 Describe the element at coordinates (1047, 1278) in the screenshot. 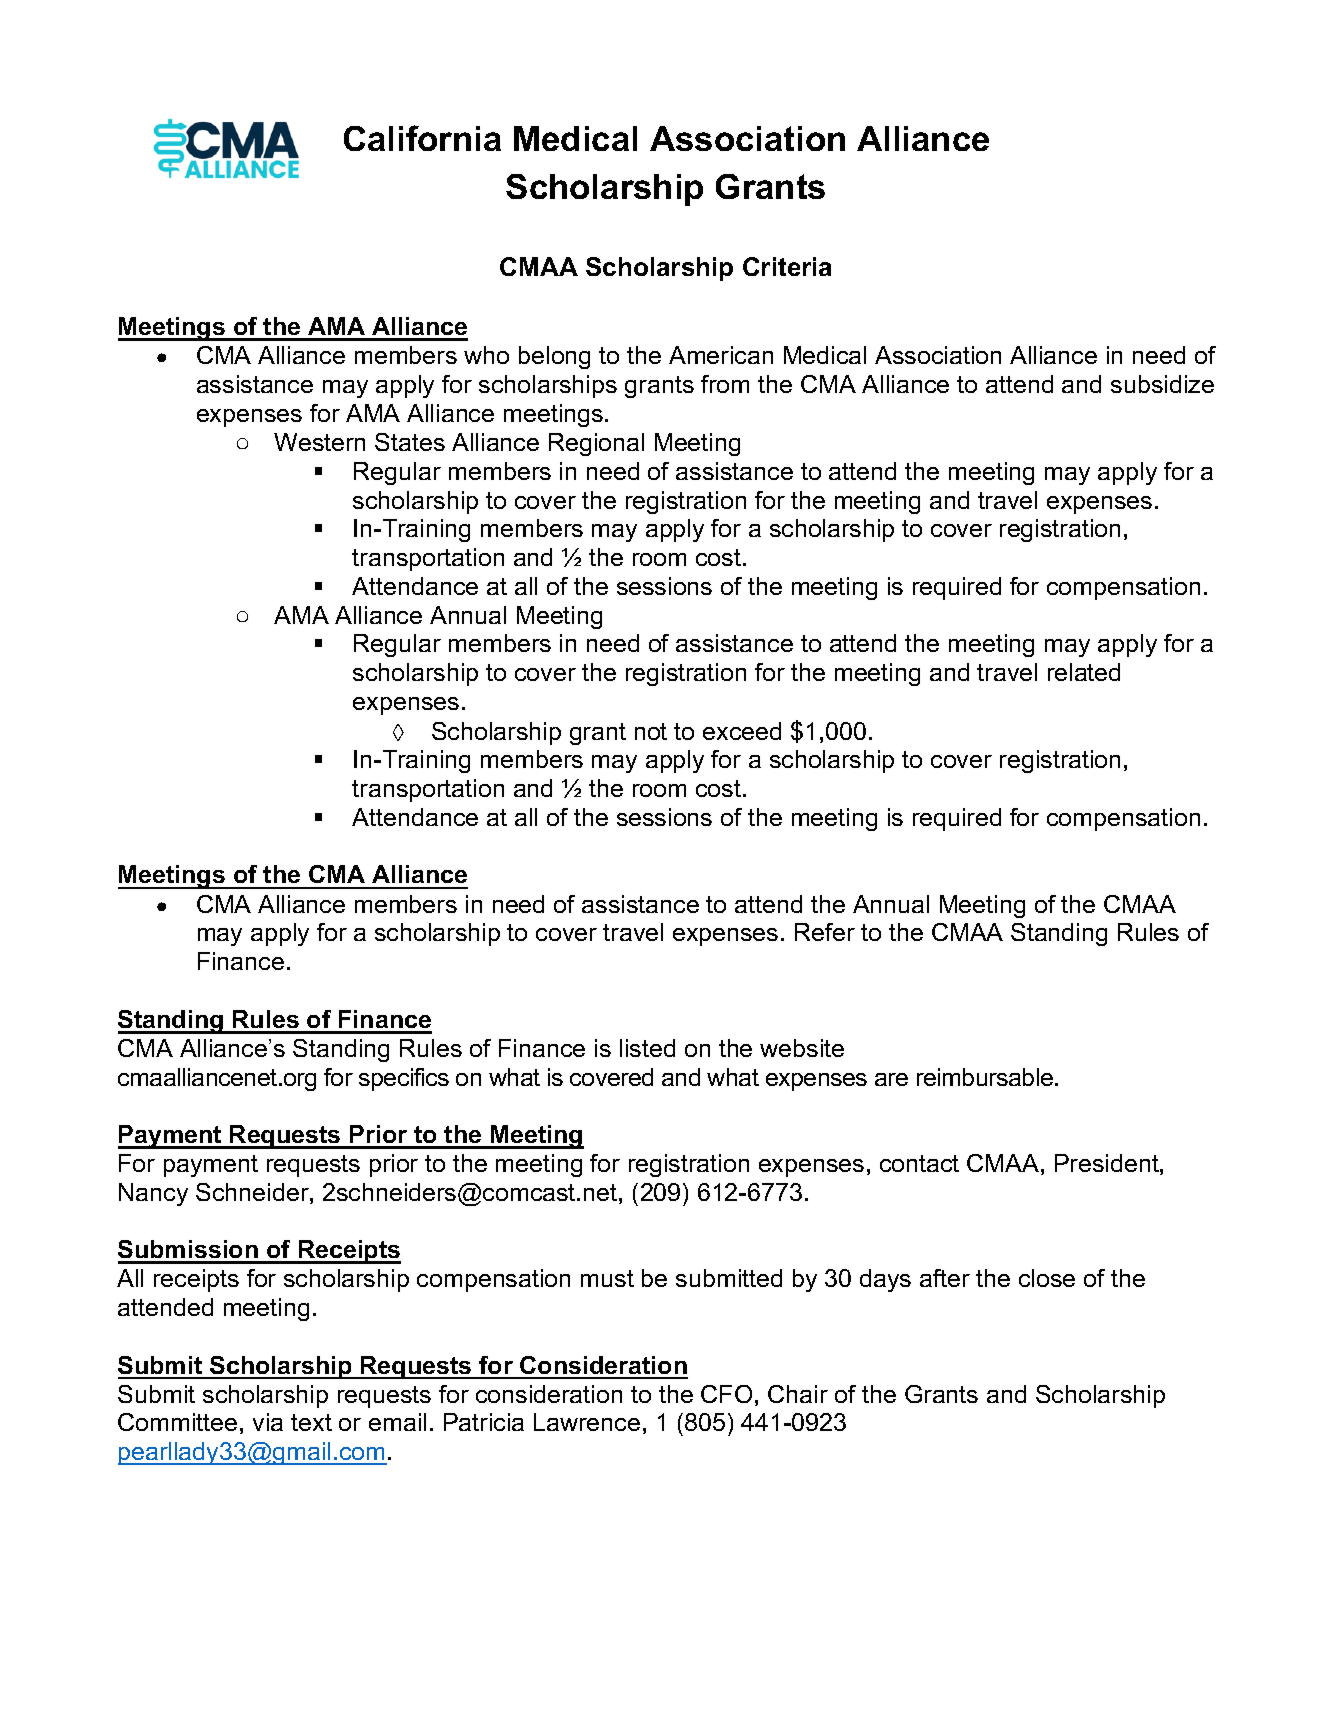

I see `close` at that location.
